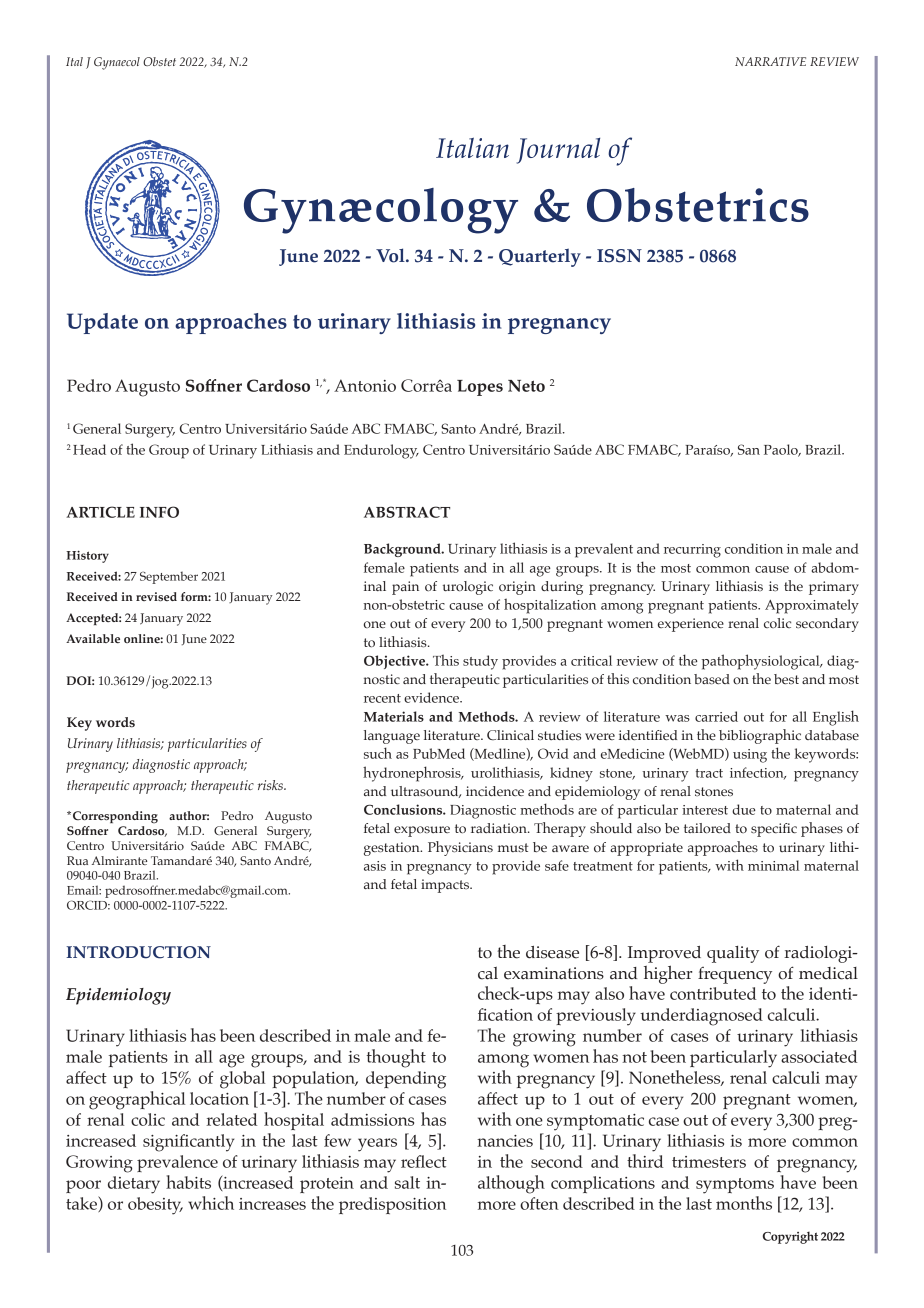  I want to click on salt, so click(407, 1182).
